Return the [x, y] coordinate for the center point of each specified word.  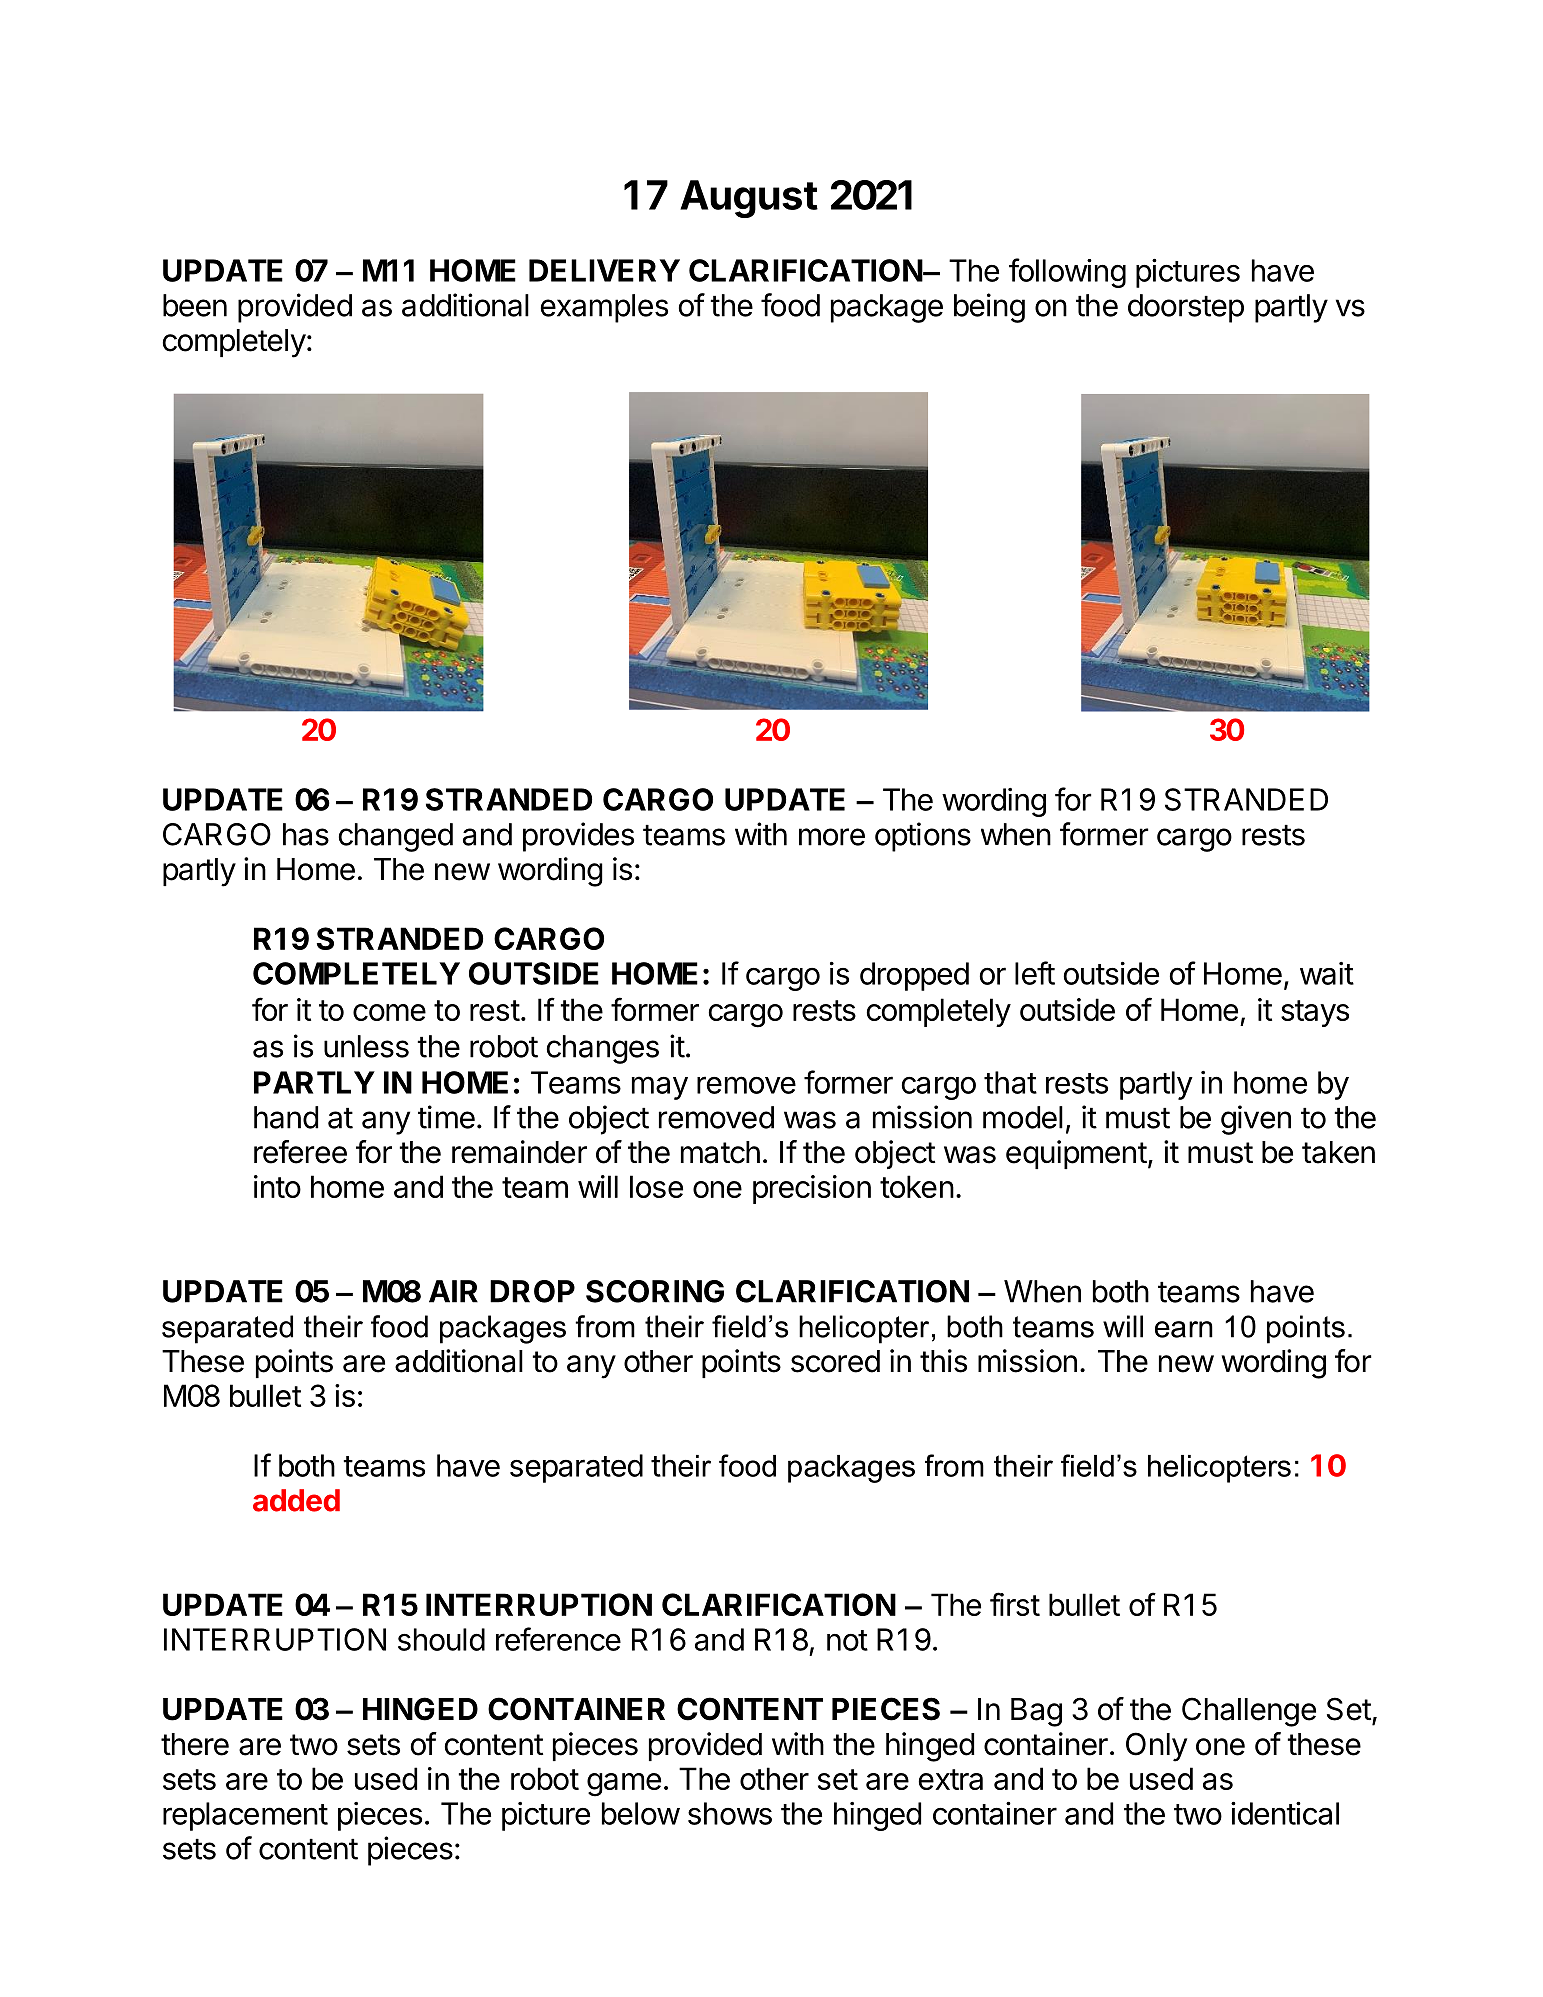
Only [1156, 1747]
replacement [245, 1816]
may [660, 1088]
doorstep [1186, 308]
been [195, 305]
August [749, 199]
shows [730, 1813]
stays [1315, 1013]
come [389, 1012]
